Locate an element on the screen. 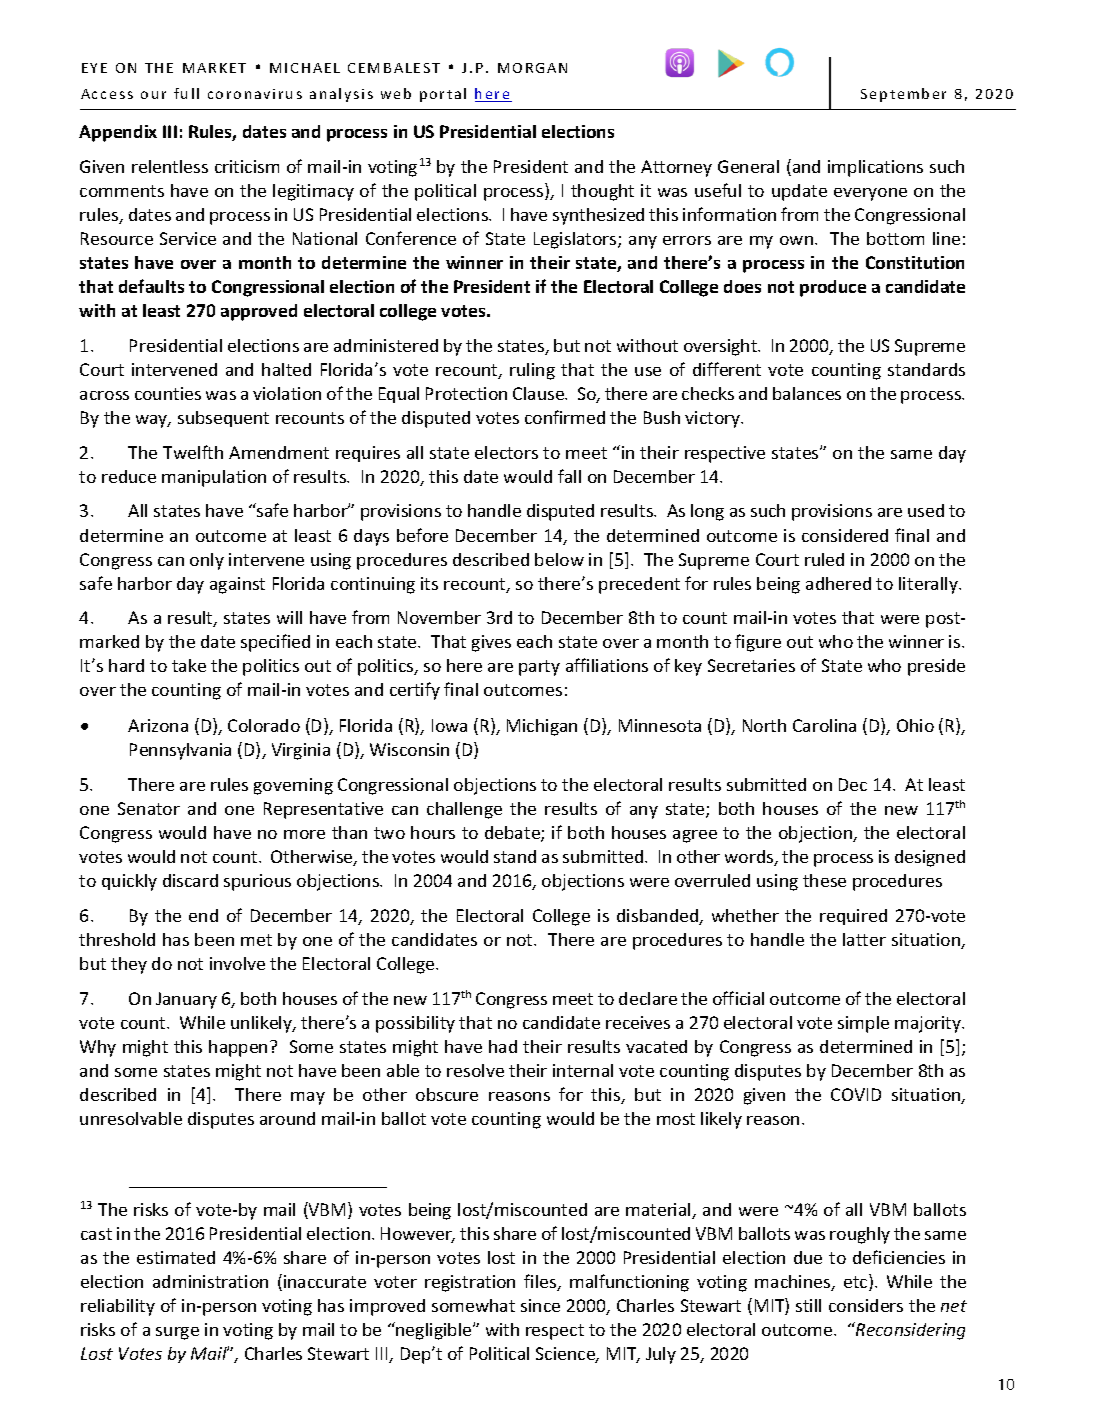 This screenshot has height=1418, width=1096. Michigan is located at coordinates (542, 727).
